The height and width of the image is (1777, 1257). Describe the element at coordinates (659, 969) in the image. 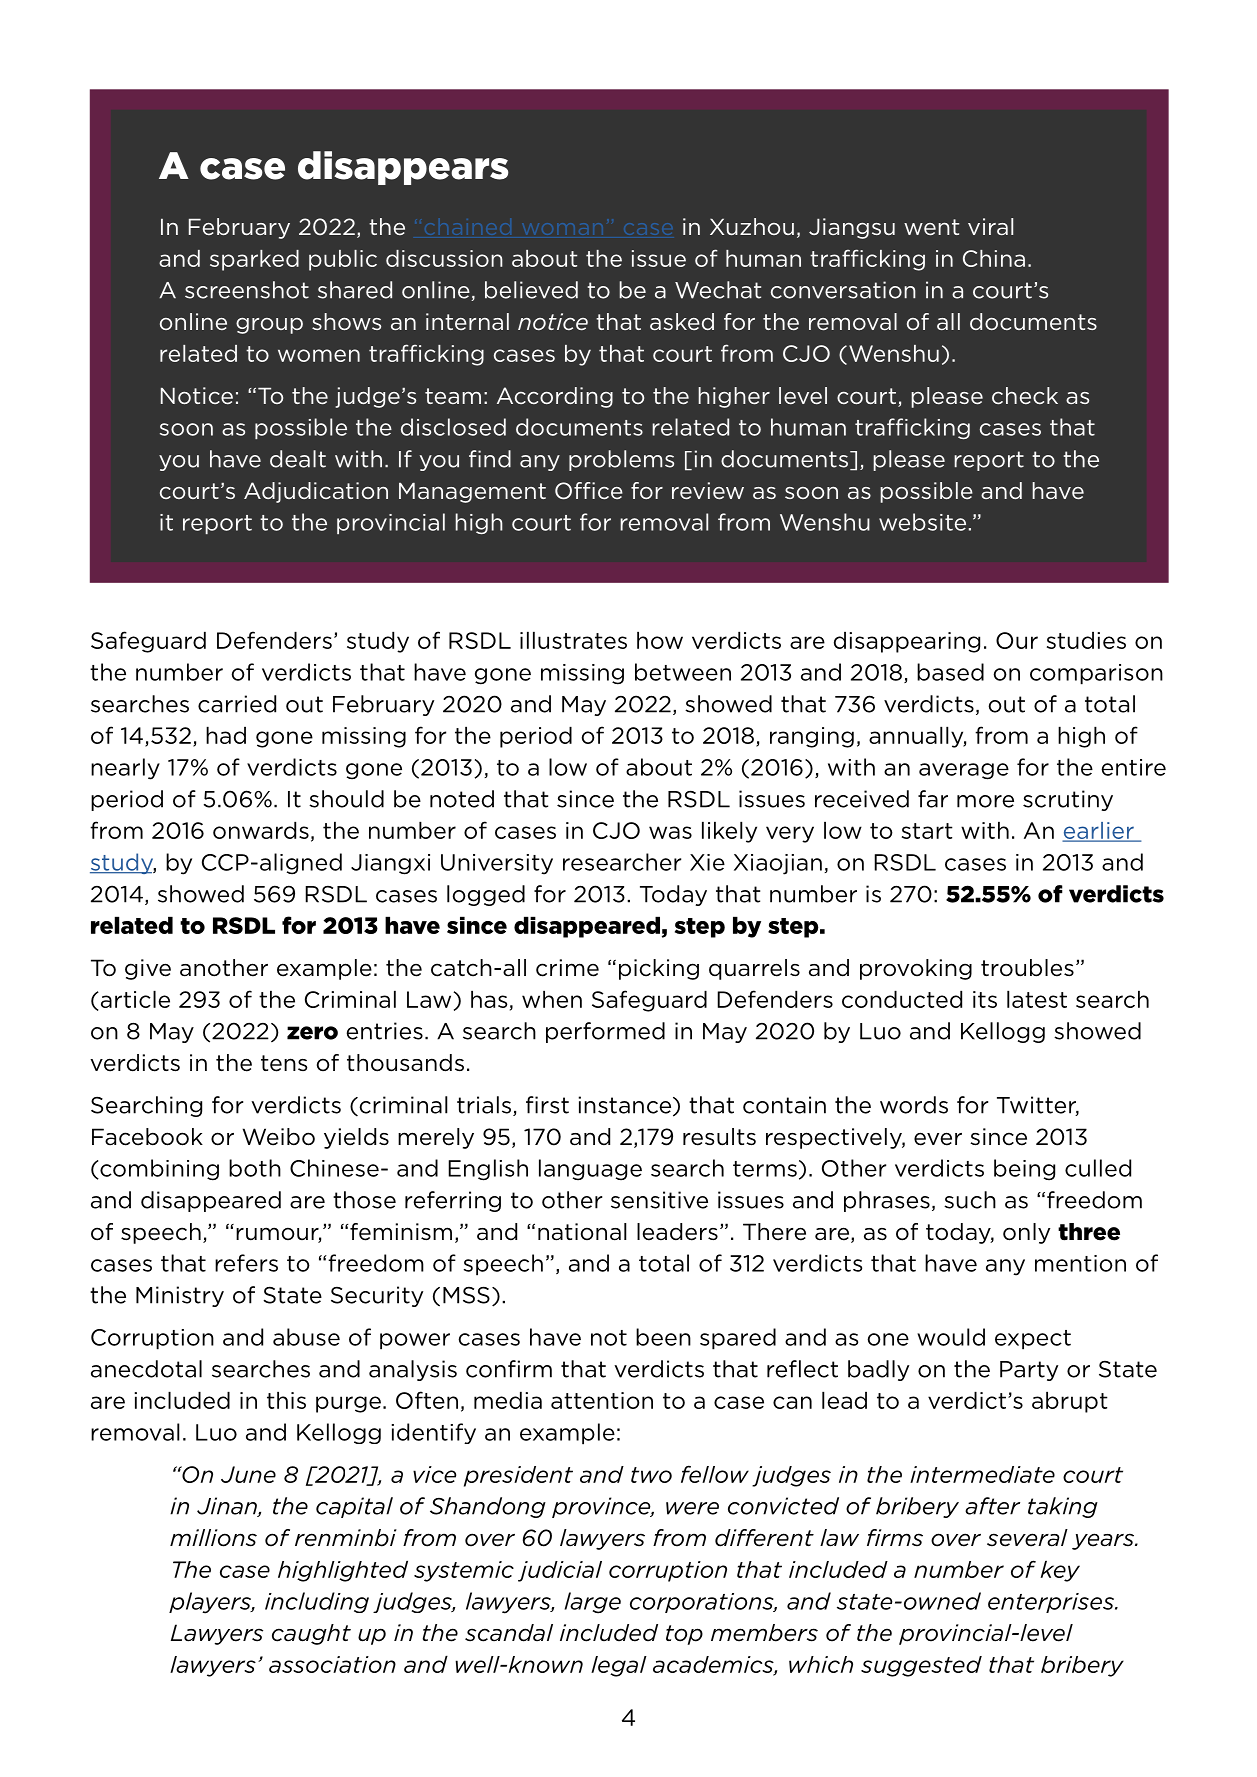

I see `picking` at that location.
